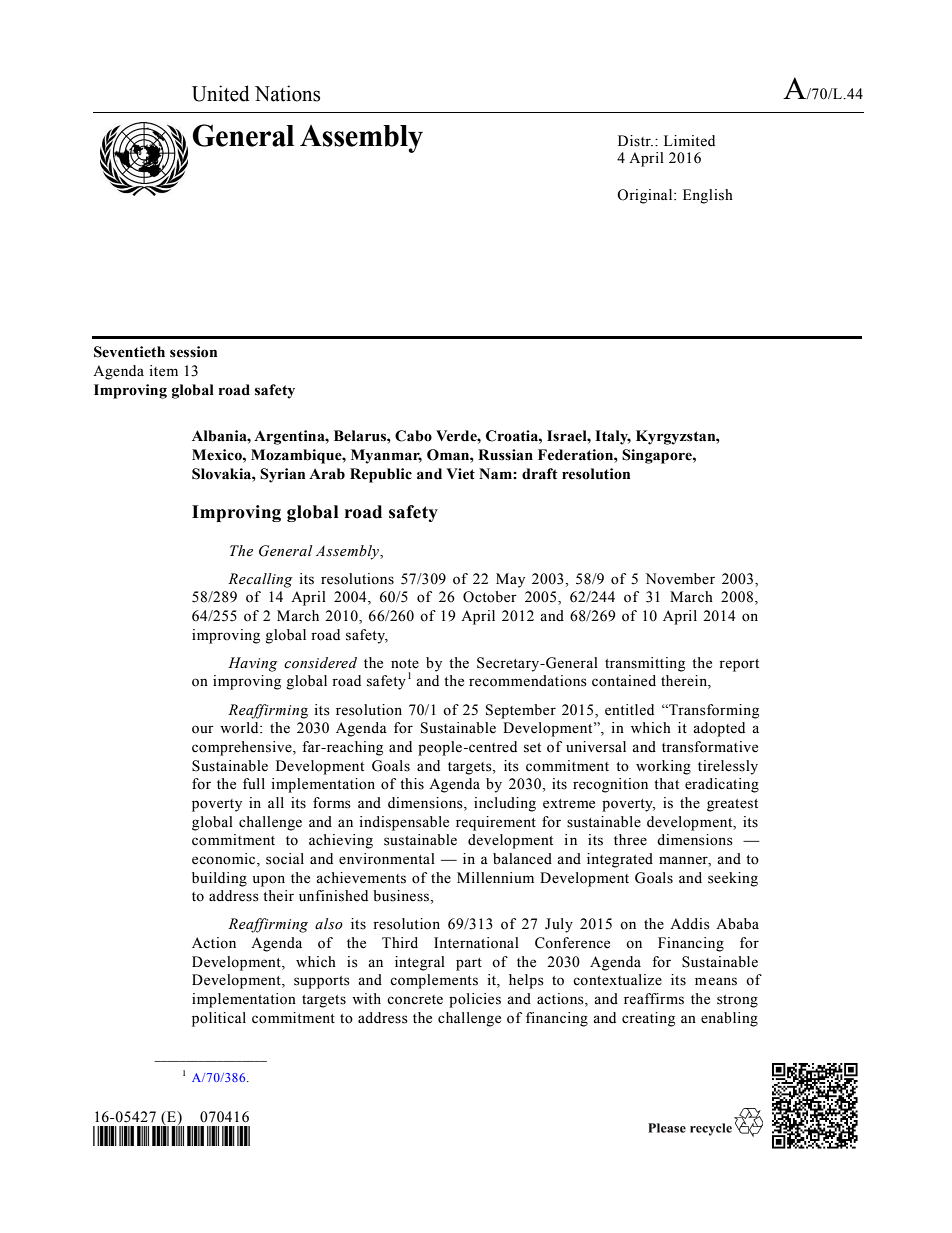 Image resolution: width=952 pixels, height=1233 pixels. Describe the element at coordinates (490, 597) in the screenshot. I see `October` at that location.
